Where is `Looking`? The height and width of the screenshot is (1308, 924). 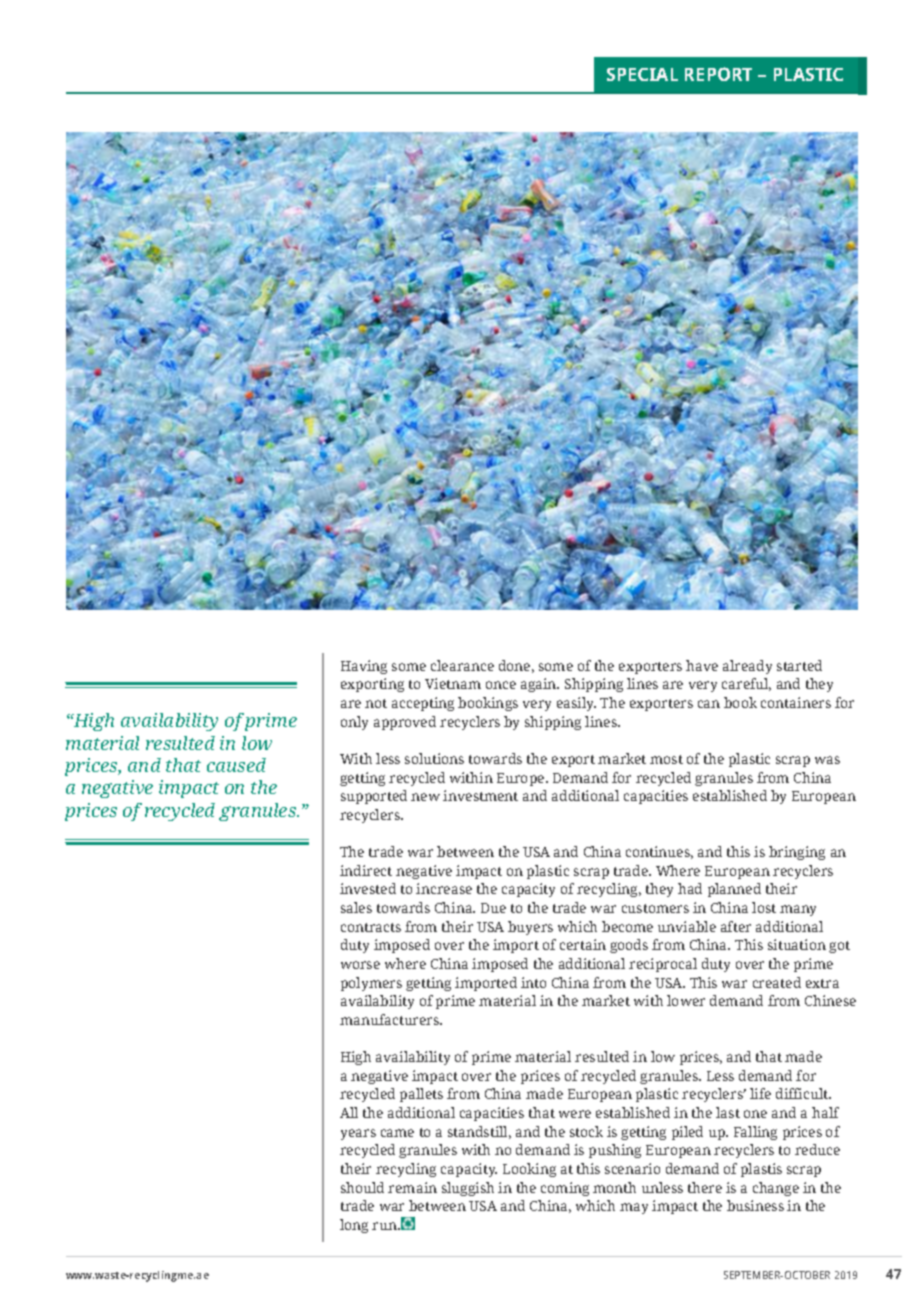 Looking is located at coordinates (529, 1170).
